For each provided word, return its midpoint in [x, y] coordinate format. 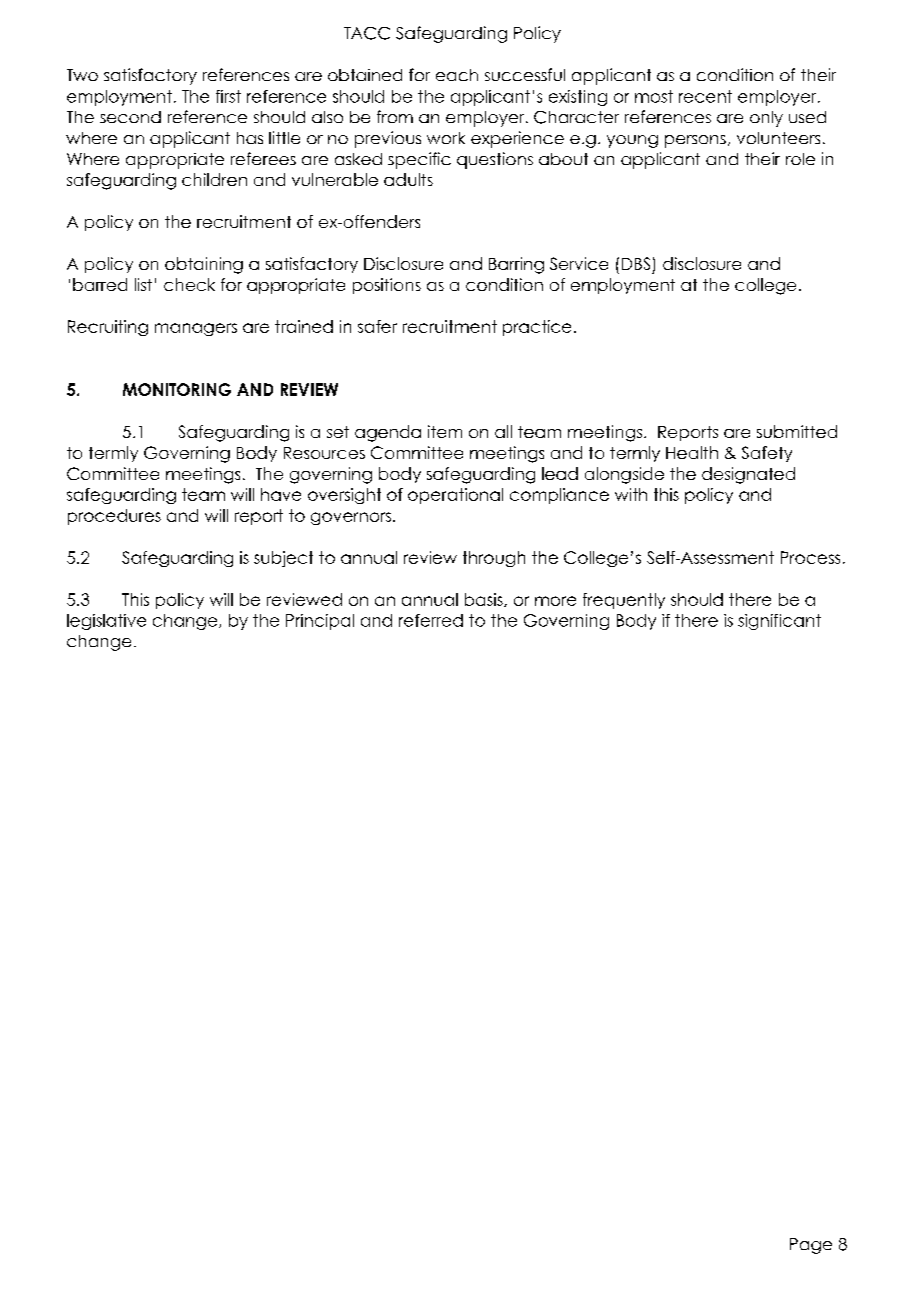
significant [779, 622]
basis [485, 600]
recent [705, 96]
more [555, 601]
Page [811, 1246]
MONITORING [177, 389]
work [446, 138]
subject [283, 559]
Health [692, 452]
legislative [106, 622]
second [130, 117]
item [445, 431]
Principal [320, 622]
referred [431, 620]
